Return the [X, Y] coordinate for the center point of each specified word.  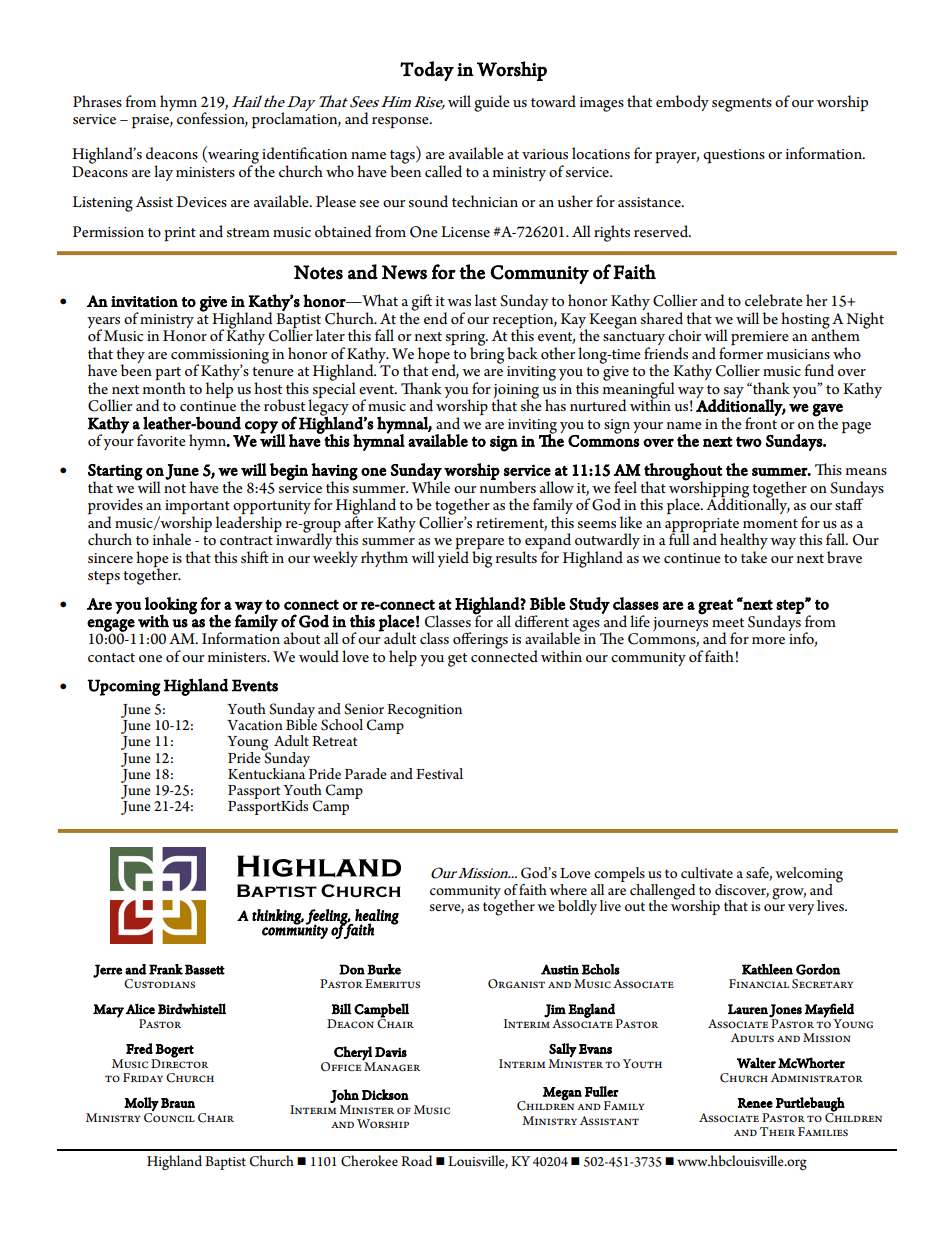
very [801, 909]
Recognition [424, 711]
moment [770, 523]
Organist [516, 984]
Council [169, 1116]
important [197, 508]
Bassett [205, 969]
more [768, 640]
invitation [144, 301]
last [486, 300]
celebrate [774, 300]
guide [492, 103]
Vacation [255, 725]
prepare [479, 545]
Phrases [97, 101]
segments [742, 105]
